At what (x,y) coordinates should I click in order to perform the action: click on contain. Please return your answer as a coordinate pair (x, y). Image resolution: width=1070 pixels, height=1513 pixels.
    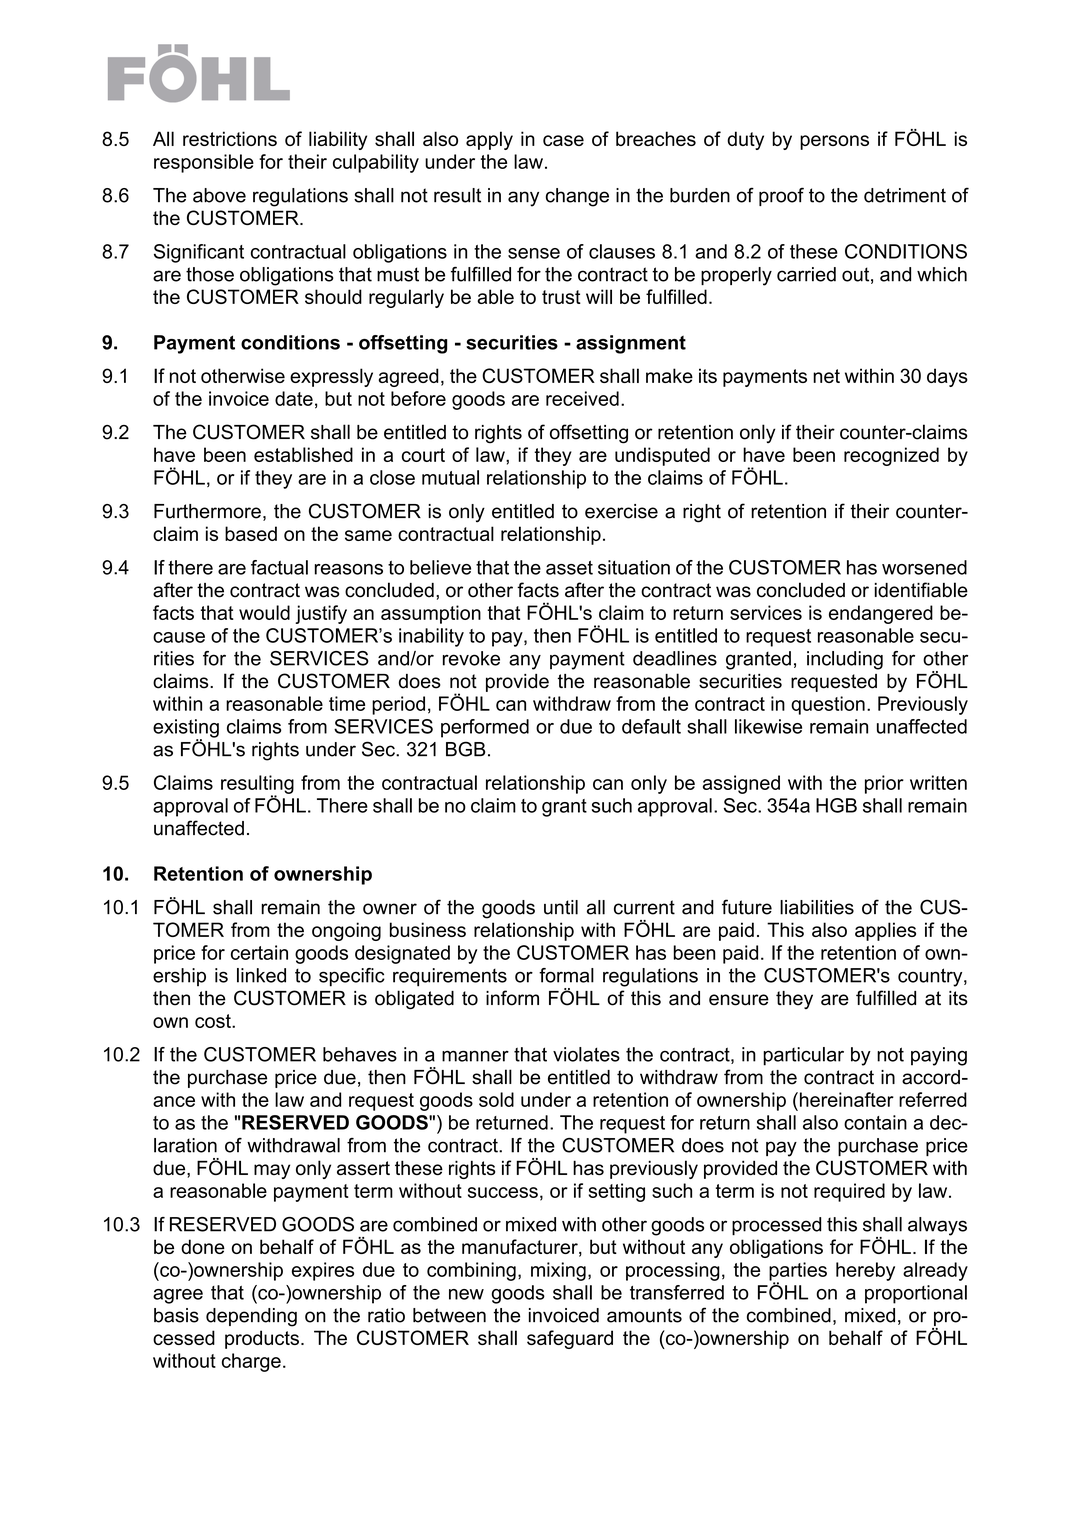
    Looking at the image, I should click on (875, 1122).
